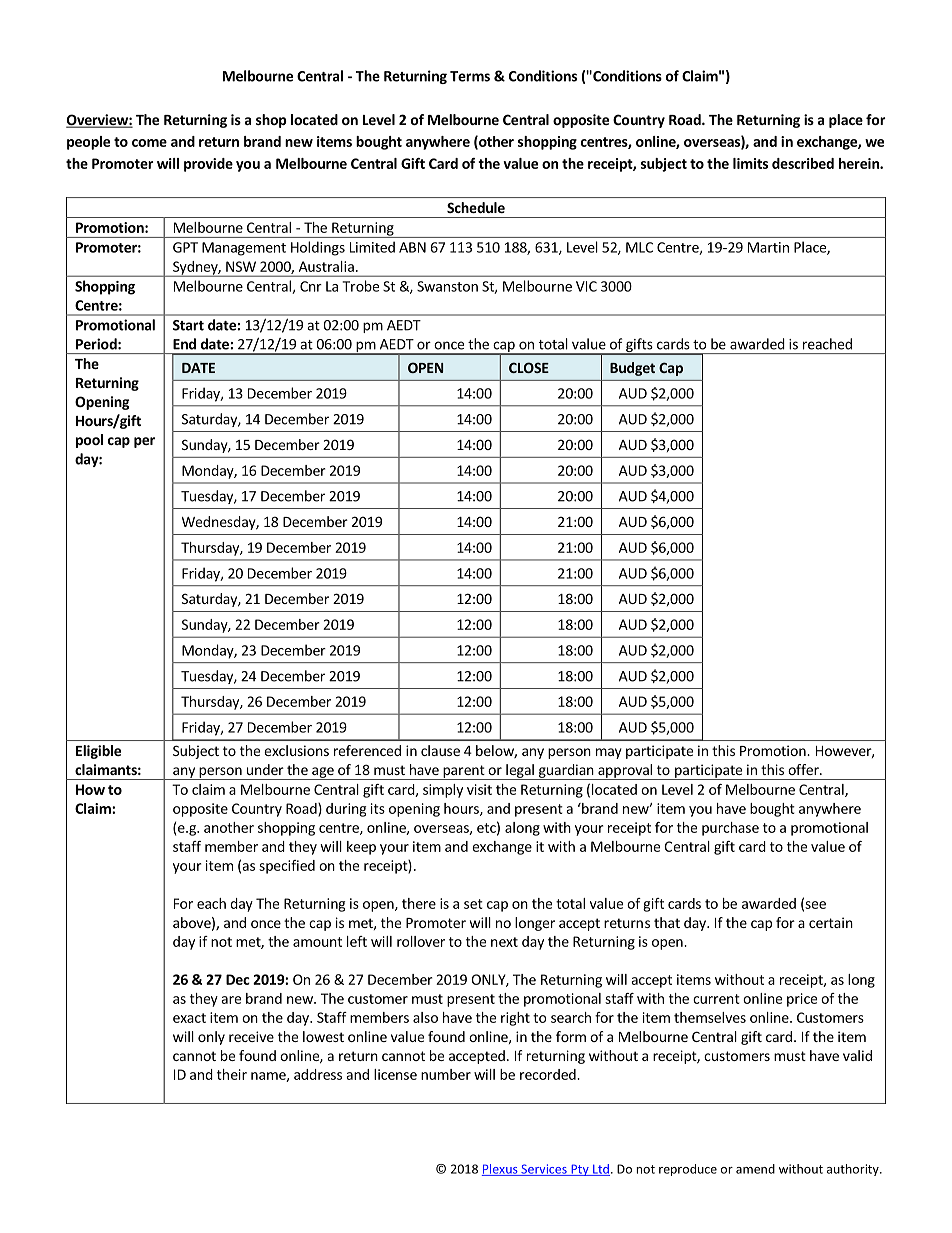 The height and width of the screenshot is (1233, 952). Describe the element at coordinates (470, 76) in the screenshot. I see `Terms` at that location.
